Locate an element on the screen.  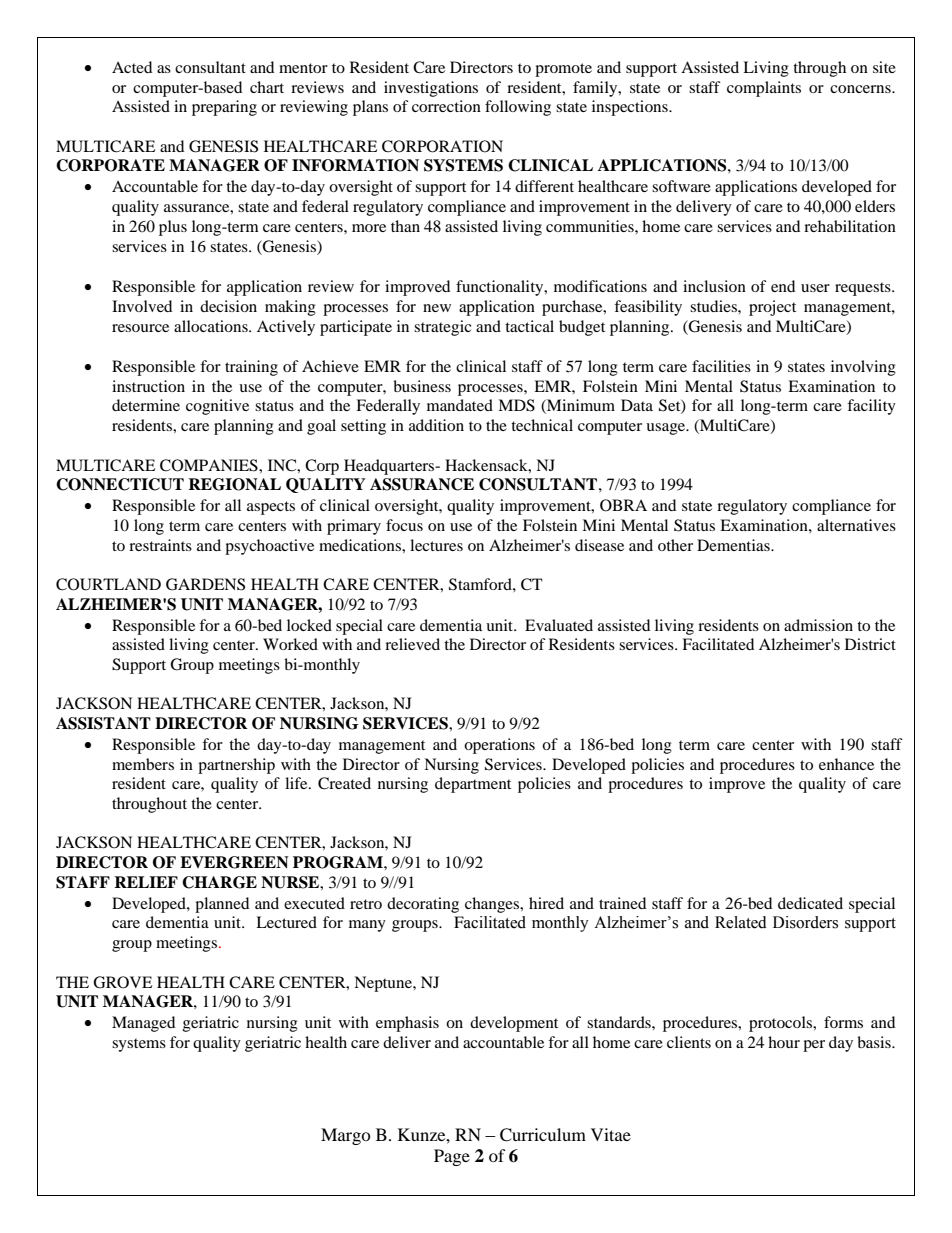
Margo is located at coordinates (346, 1136).
